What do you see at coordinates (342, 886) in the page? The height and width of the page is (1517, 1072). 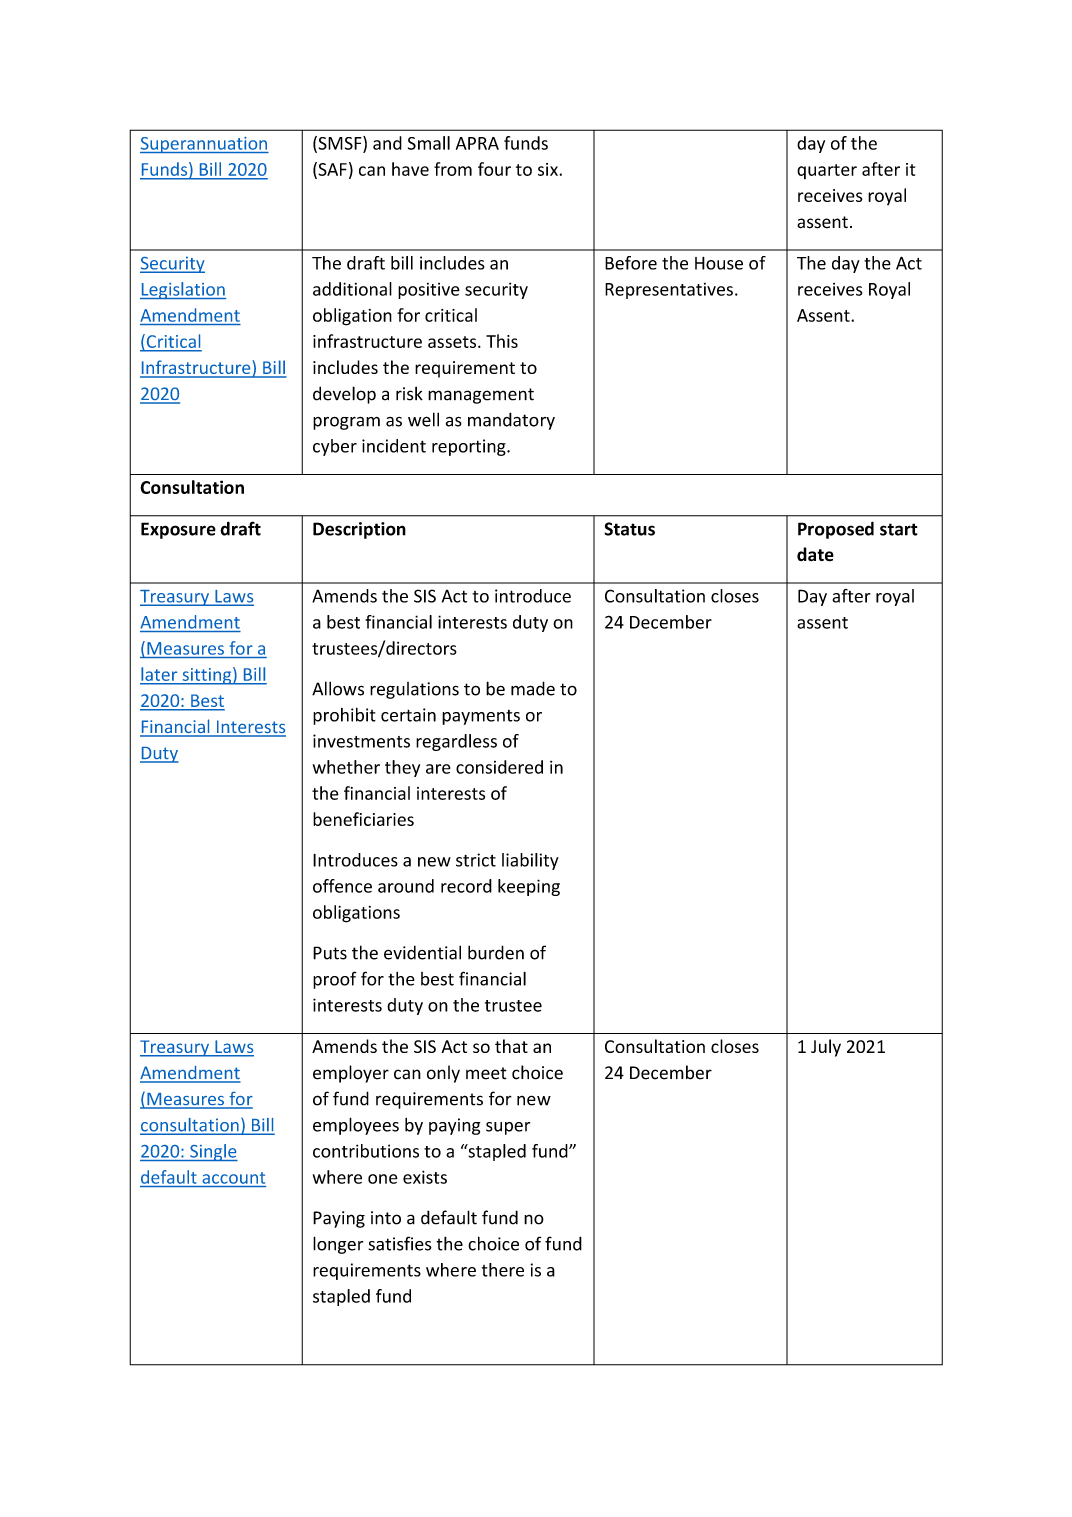 I see `offence` at bounding box center [342, 886].
